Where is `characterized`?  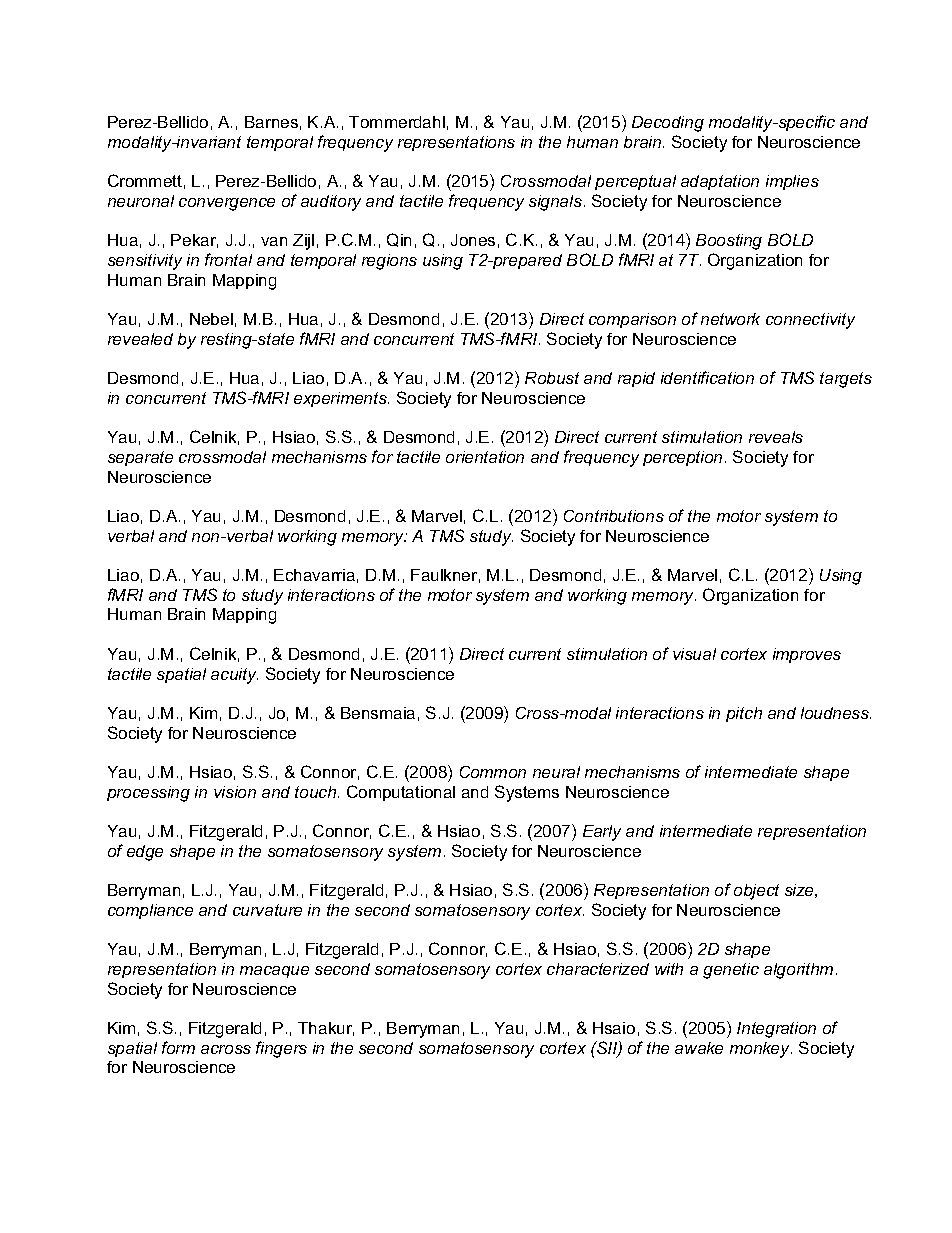
characterized is located at coordinates (598, 969).
